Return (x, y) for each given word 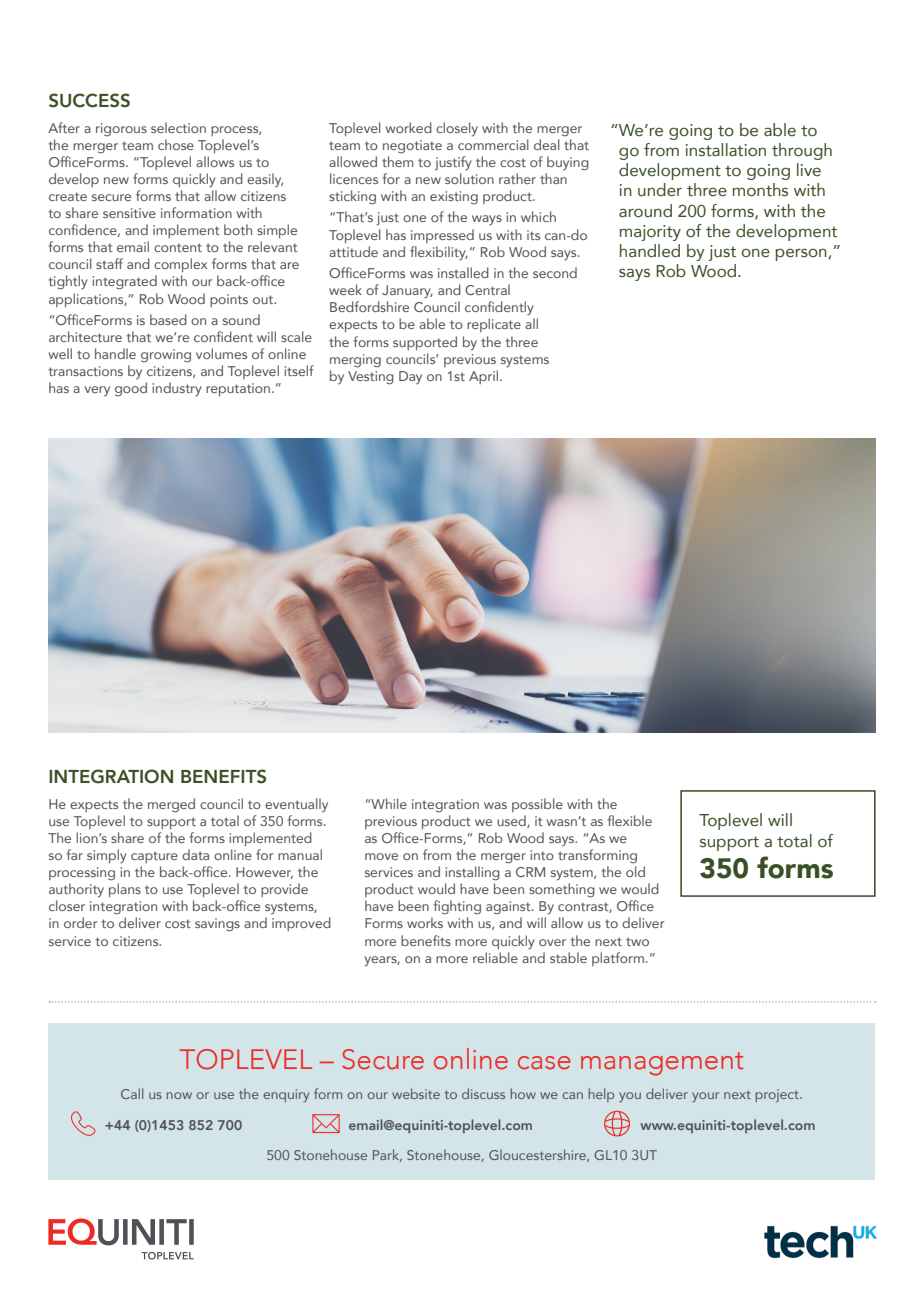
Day (410, 378)
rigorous (121, 130)
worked (409, 127)
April (483, 377)
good (131, 389)
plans (125, 890)
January (407, 291)
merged (171, 805)
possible (537, 805)
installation (726, 150)
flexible (629, 820)
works (425, 922)
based (168, 319)
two (637, 941)
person (802, 254)
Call (132, 1093)
